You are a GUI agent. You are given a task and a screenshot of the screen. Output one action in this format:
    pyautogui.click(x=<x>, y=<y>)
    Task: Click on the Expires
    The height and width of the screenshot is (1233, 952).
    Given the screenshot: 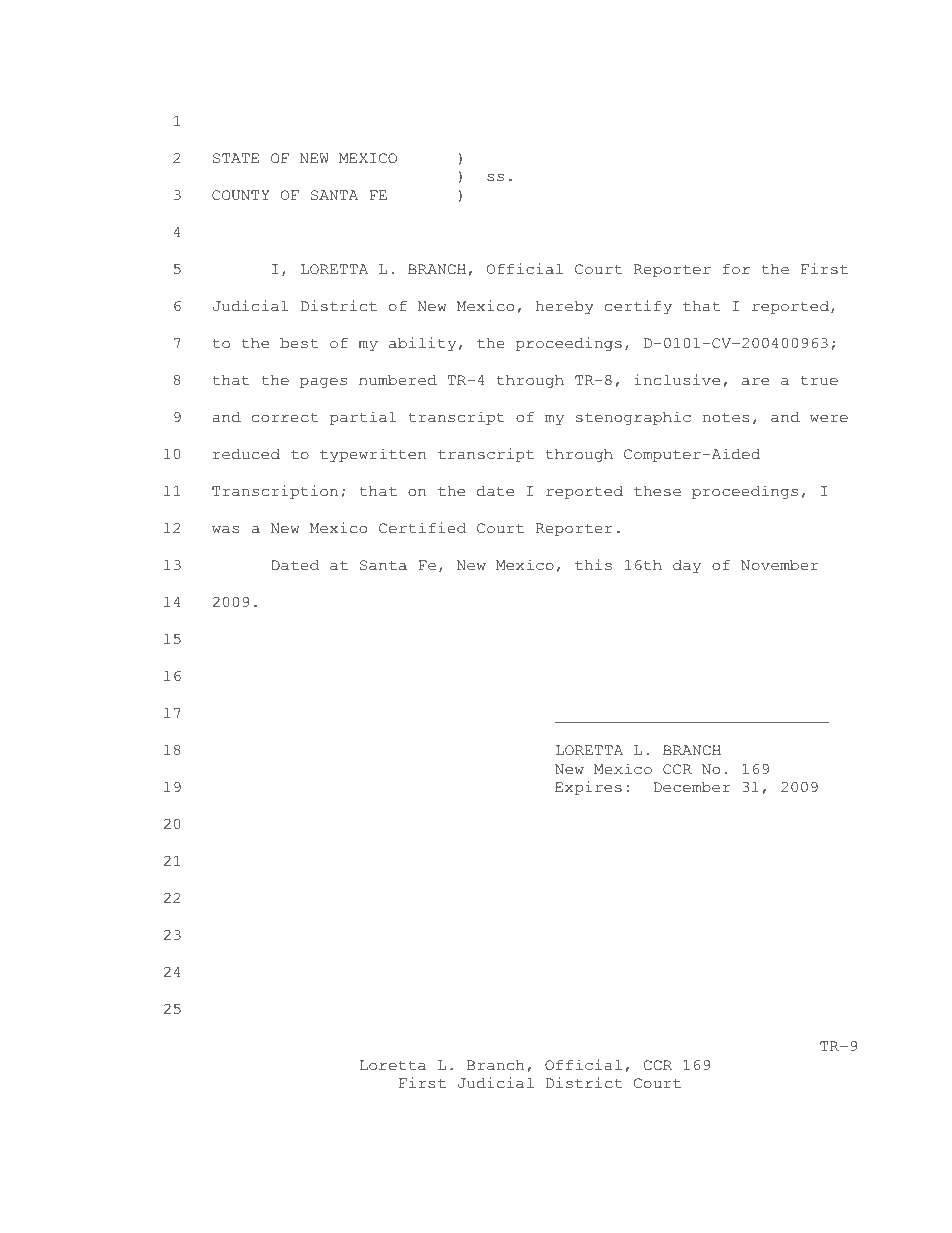 What is the action you would take?
    pyautogui.click(x=588, y=788)
